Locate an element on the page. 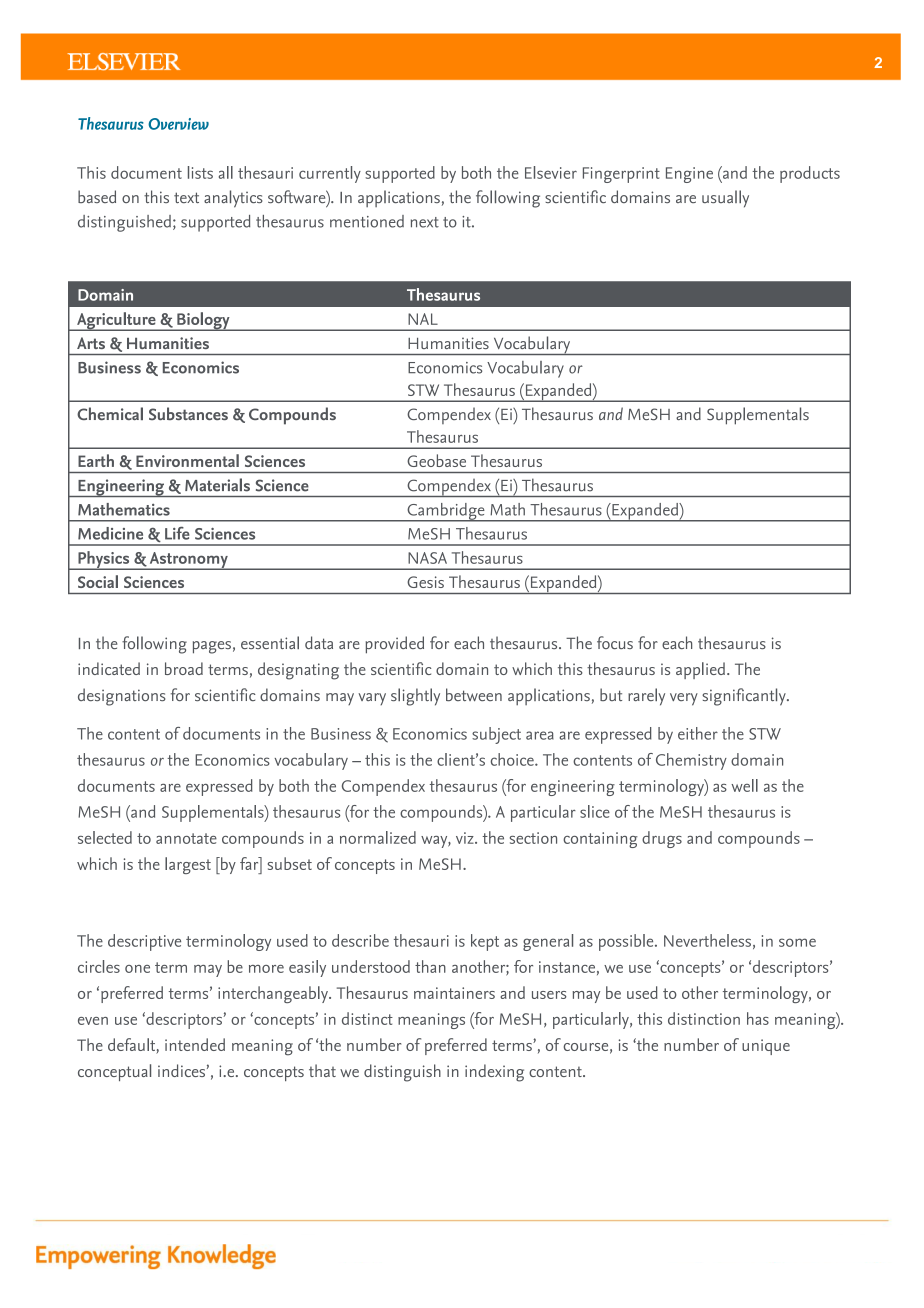 The height and width of the document is (1308, 924). unique is located at coordinates (766, 1047).
